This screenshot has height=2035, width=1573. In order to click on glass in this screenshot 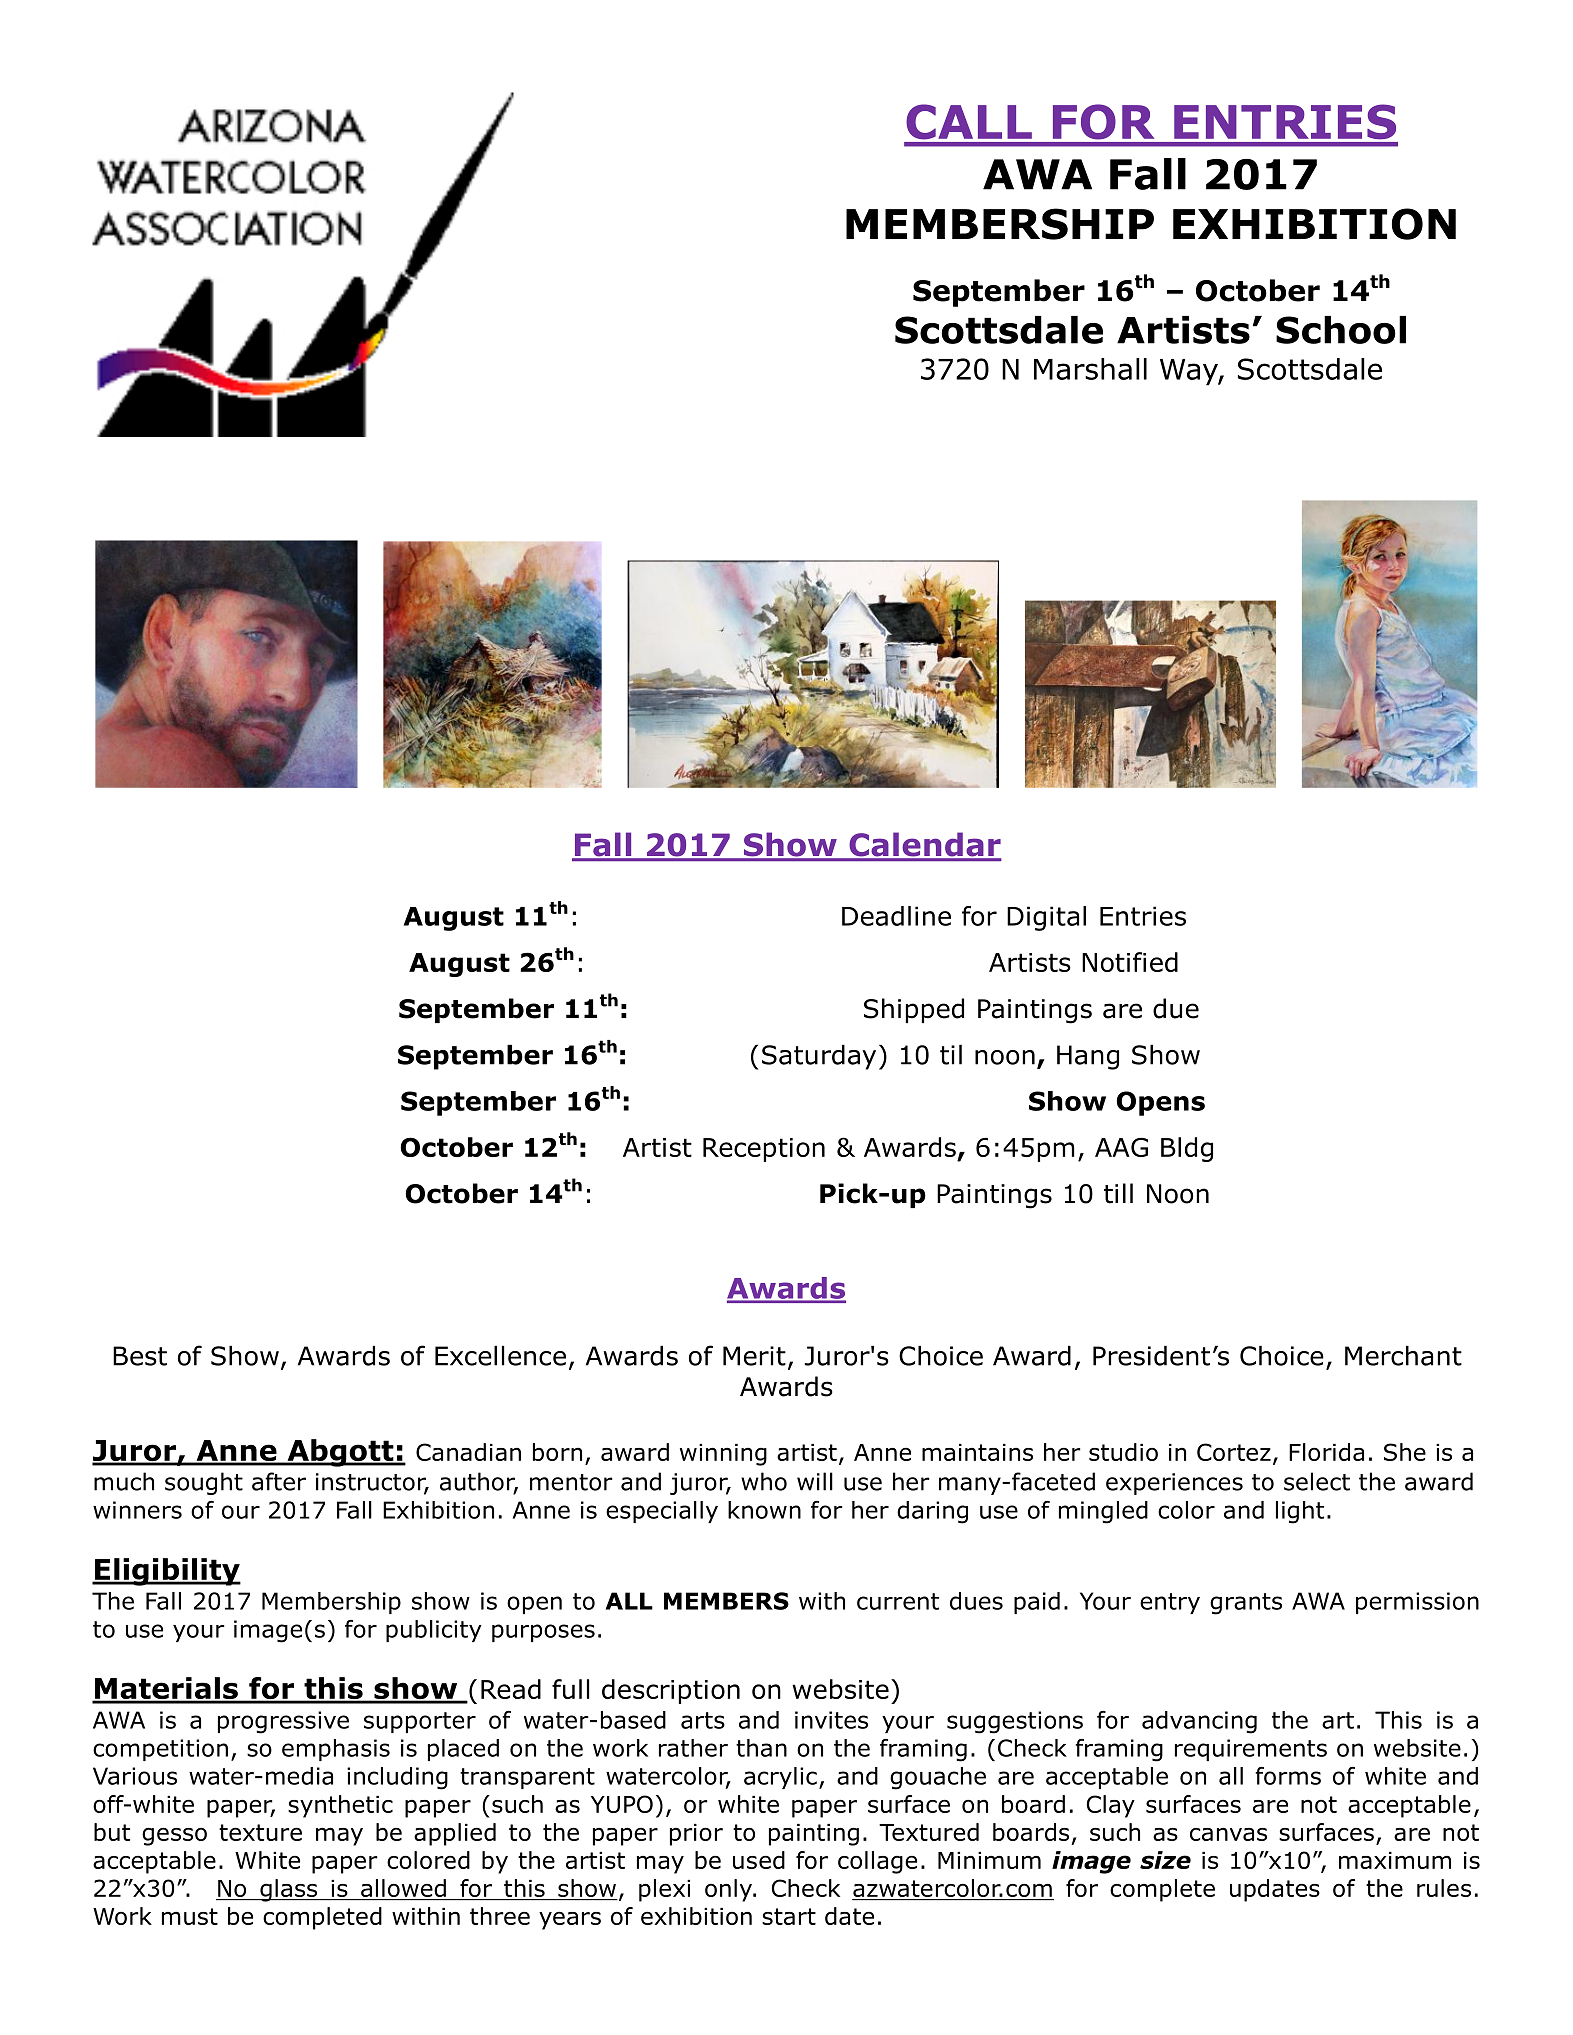, I will do `click(289, 1890)`.
